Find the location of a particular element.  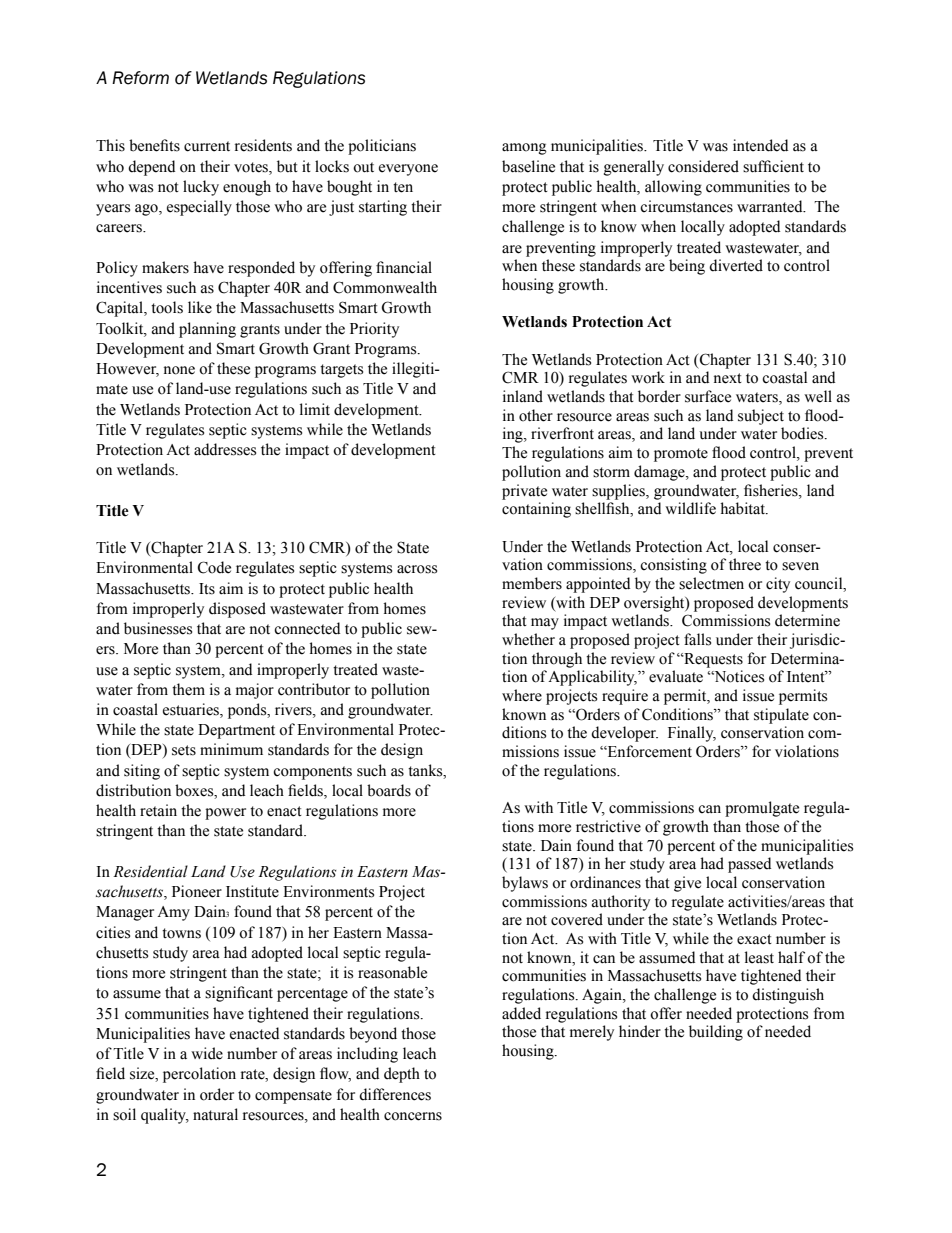

Department is located at coordinates (236, 731).
